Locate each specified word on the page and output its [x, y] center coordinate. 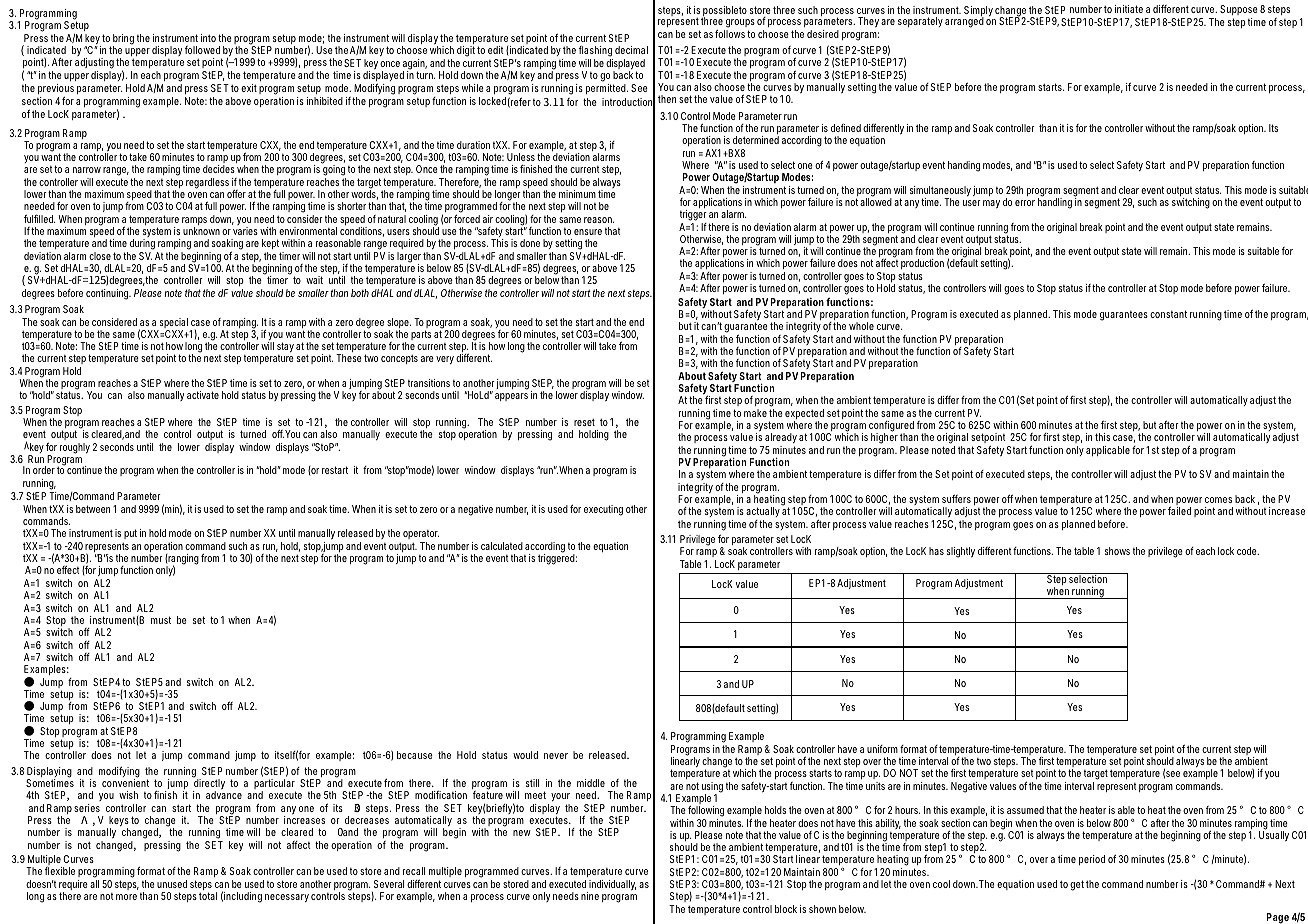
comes [1218, 500]
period [1092, 860]
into [210, 38]
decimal [631, 50]
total [208, 896]
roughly [75, 448]
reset [584, 422]
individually [612, 885]
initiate [1129, 9]
